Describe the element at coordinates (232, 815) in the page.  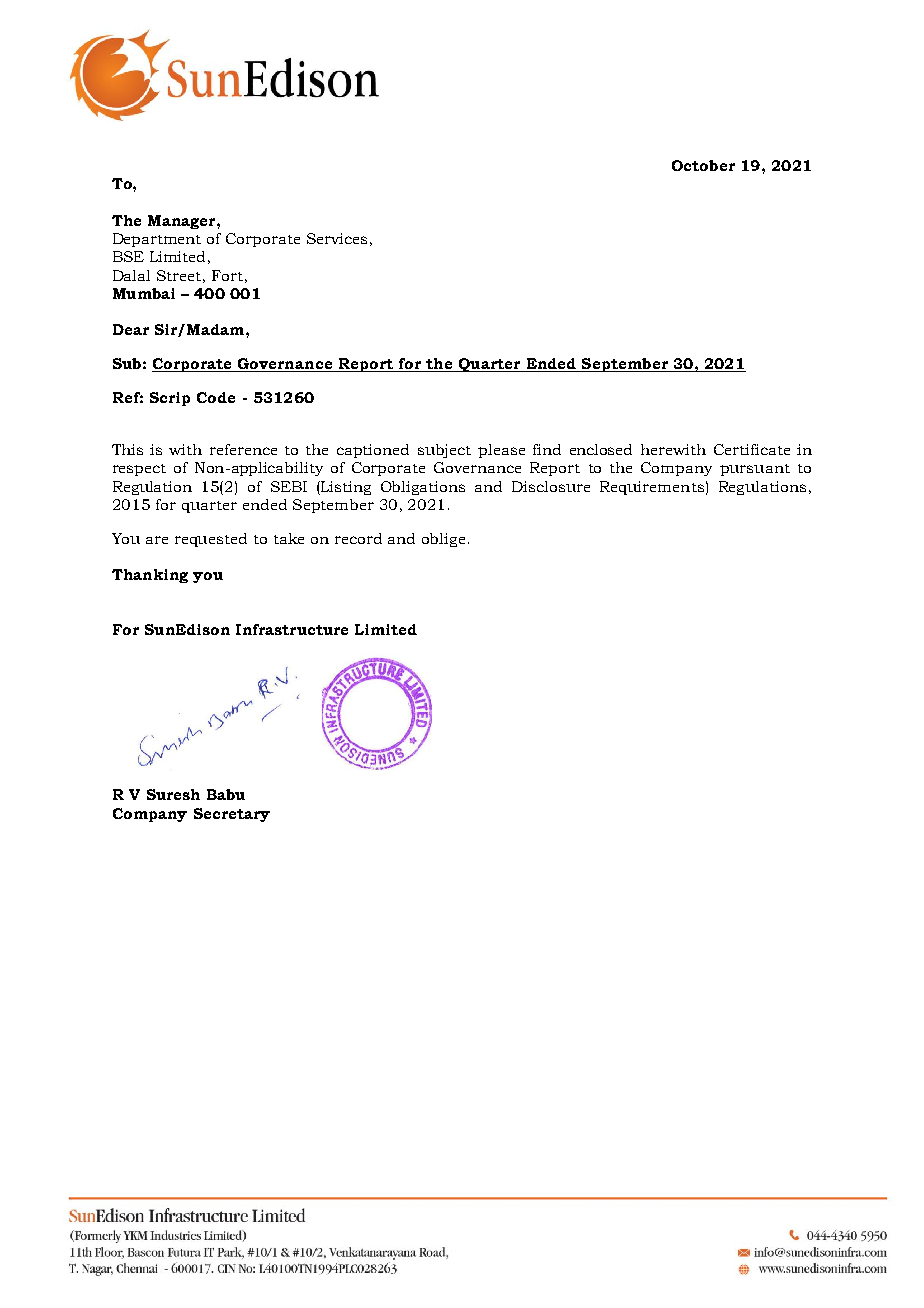
I see `Secretary` at that location.
